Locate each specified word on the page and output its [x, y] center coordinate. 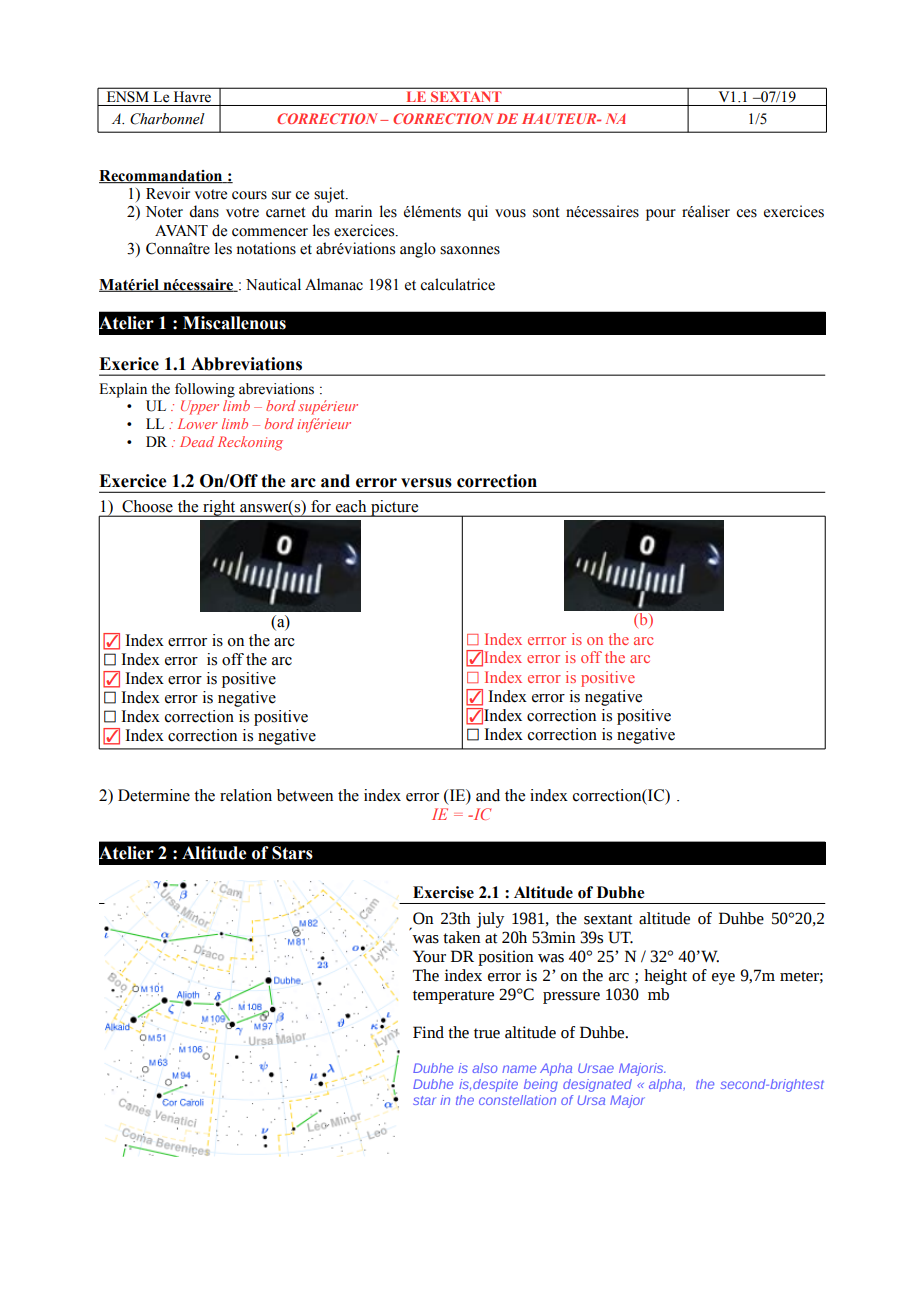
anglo [418, 250]
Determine [154, 795]
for [321, 506]
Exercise [443, 892]
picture [395, 508]
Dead [197, 441]
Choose [147, 506]
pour [661, 215]
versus [426, 483]
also [485, 1068]
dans [204, 211]
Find [428, 1032]
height [665, 977]
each [351, 506]
